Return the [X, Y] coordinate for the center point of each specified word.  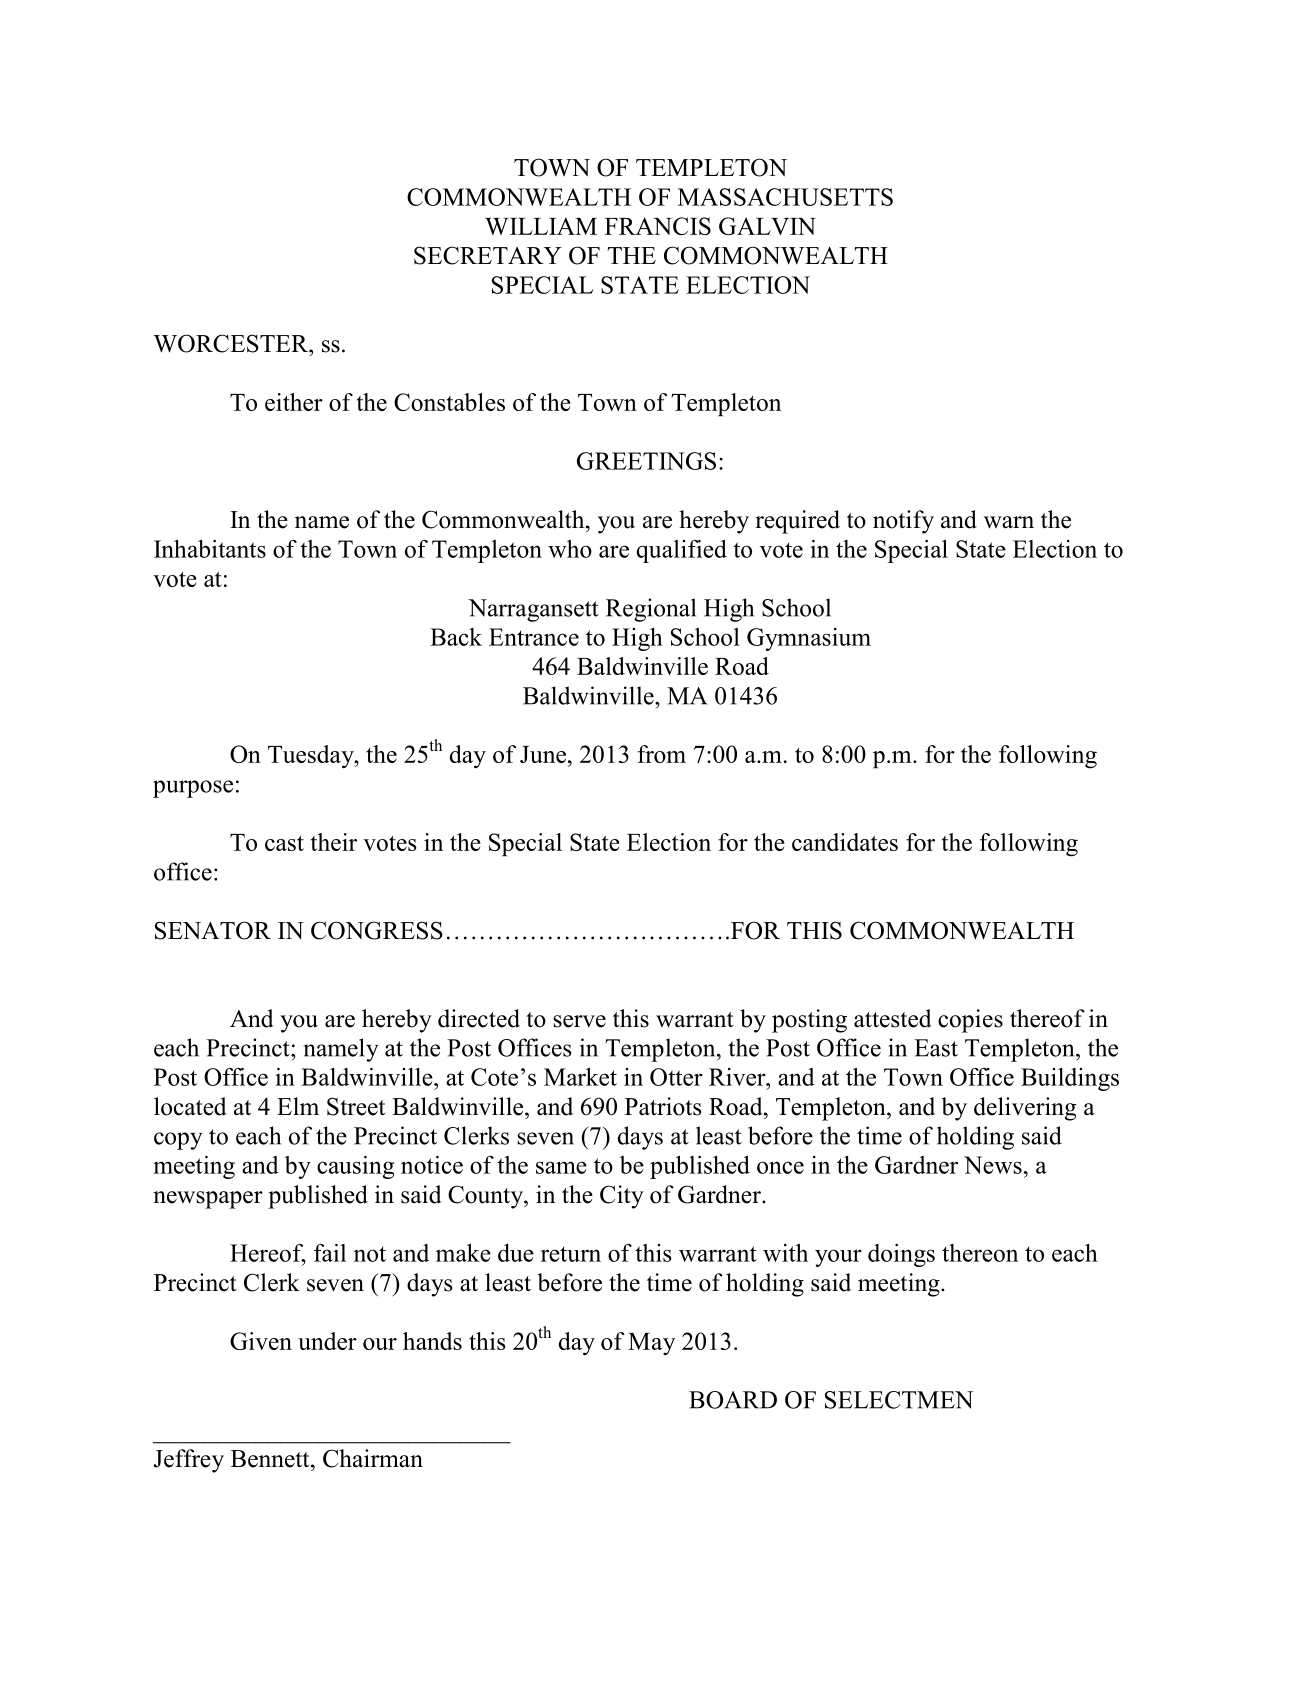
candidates [845, 842]
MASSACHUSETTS [785, 197]
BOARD [733, 1400]
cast [284, 843]
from [662, 754]
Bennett [271, 1459]
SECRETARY [488, 255]
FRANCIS [658, 226]
